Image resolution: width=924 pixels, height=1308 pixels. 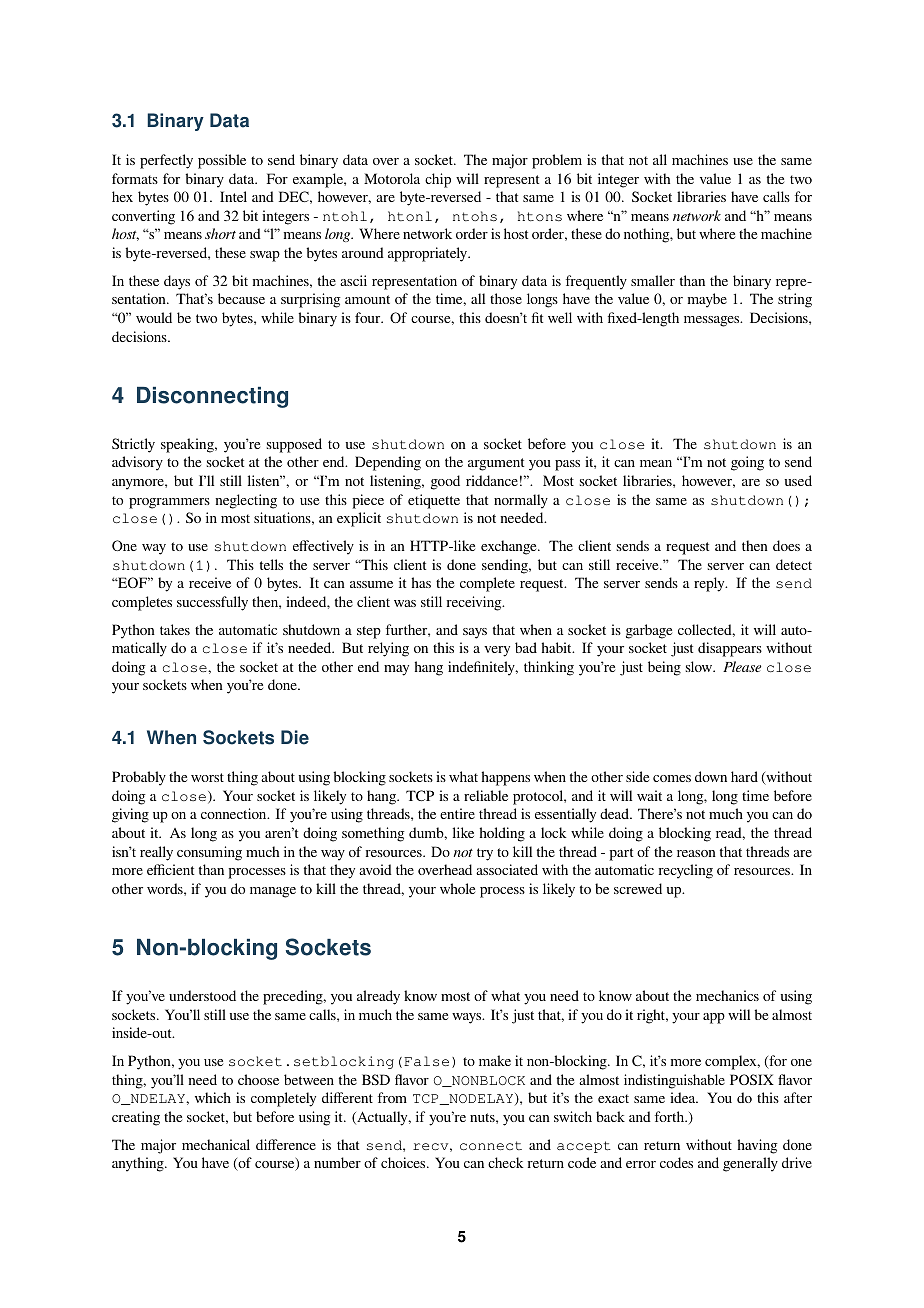 What do you see at coordinates (233, 196) in the document?
I see `Intel` at bounding box center [233, 196].
